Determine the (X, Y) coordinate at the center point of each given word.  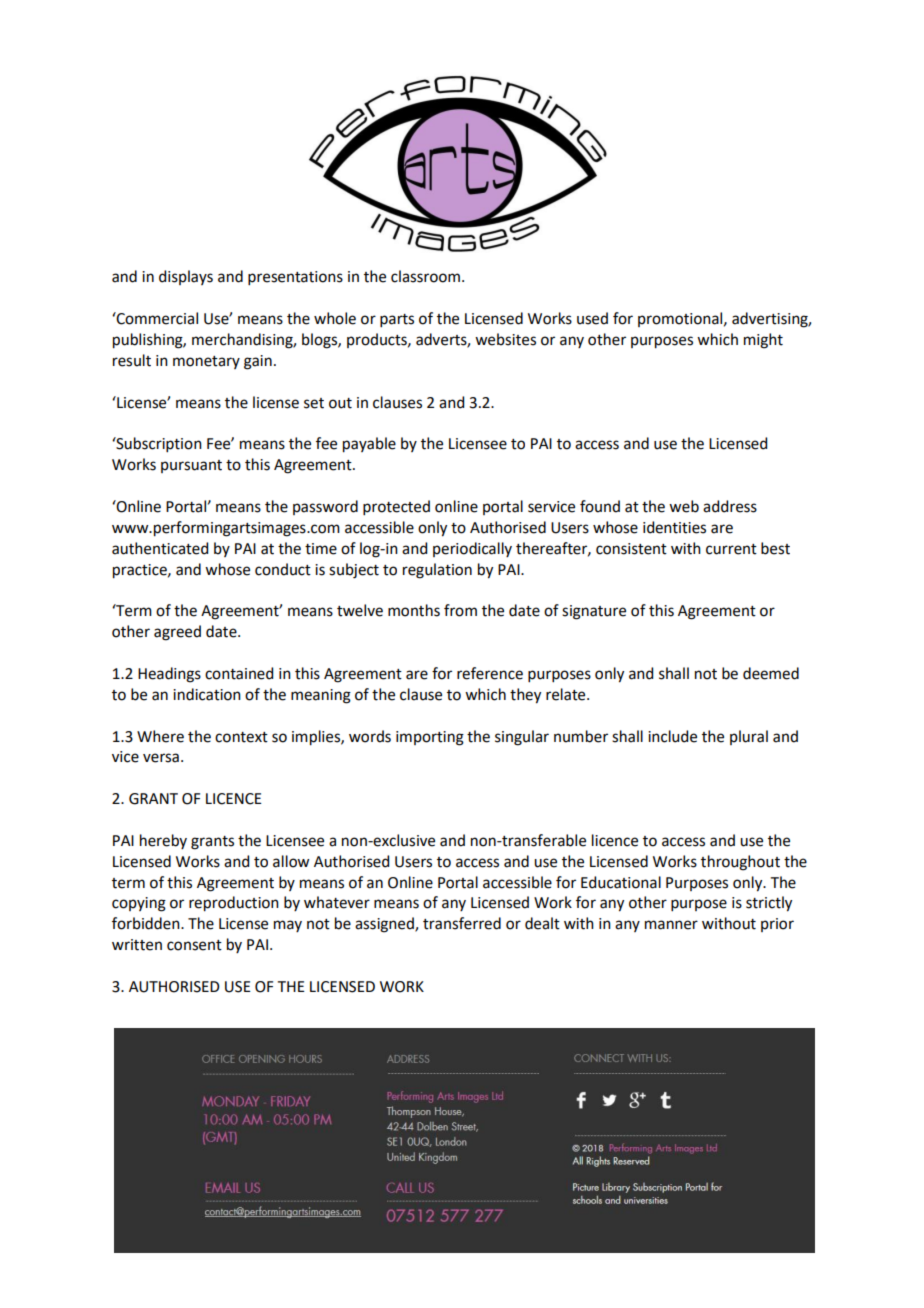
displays (186, 277)
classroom (425, 276)
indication (207, 694)
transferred (462, 923)
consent (194, 945)
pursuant (191, 466)
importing (430, 738)
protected (396, 507)
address (730, 506)
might (763, 341)
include (672, 736)
